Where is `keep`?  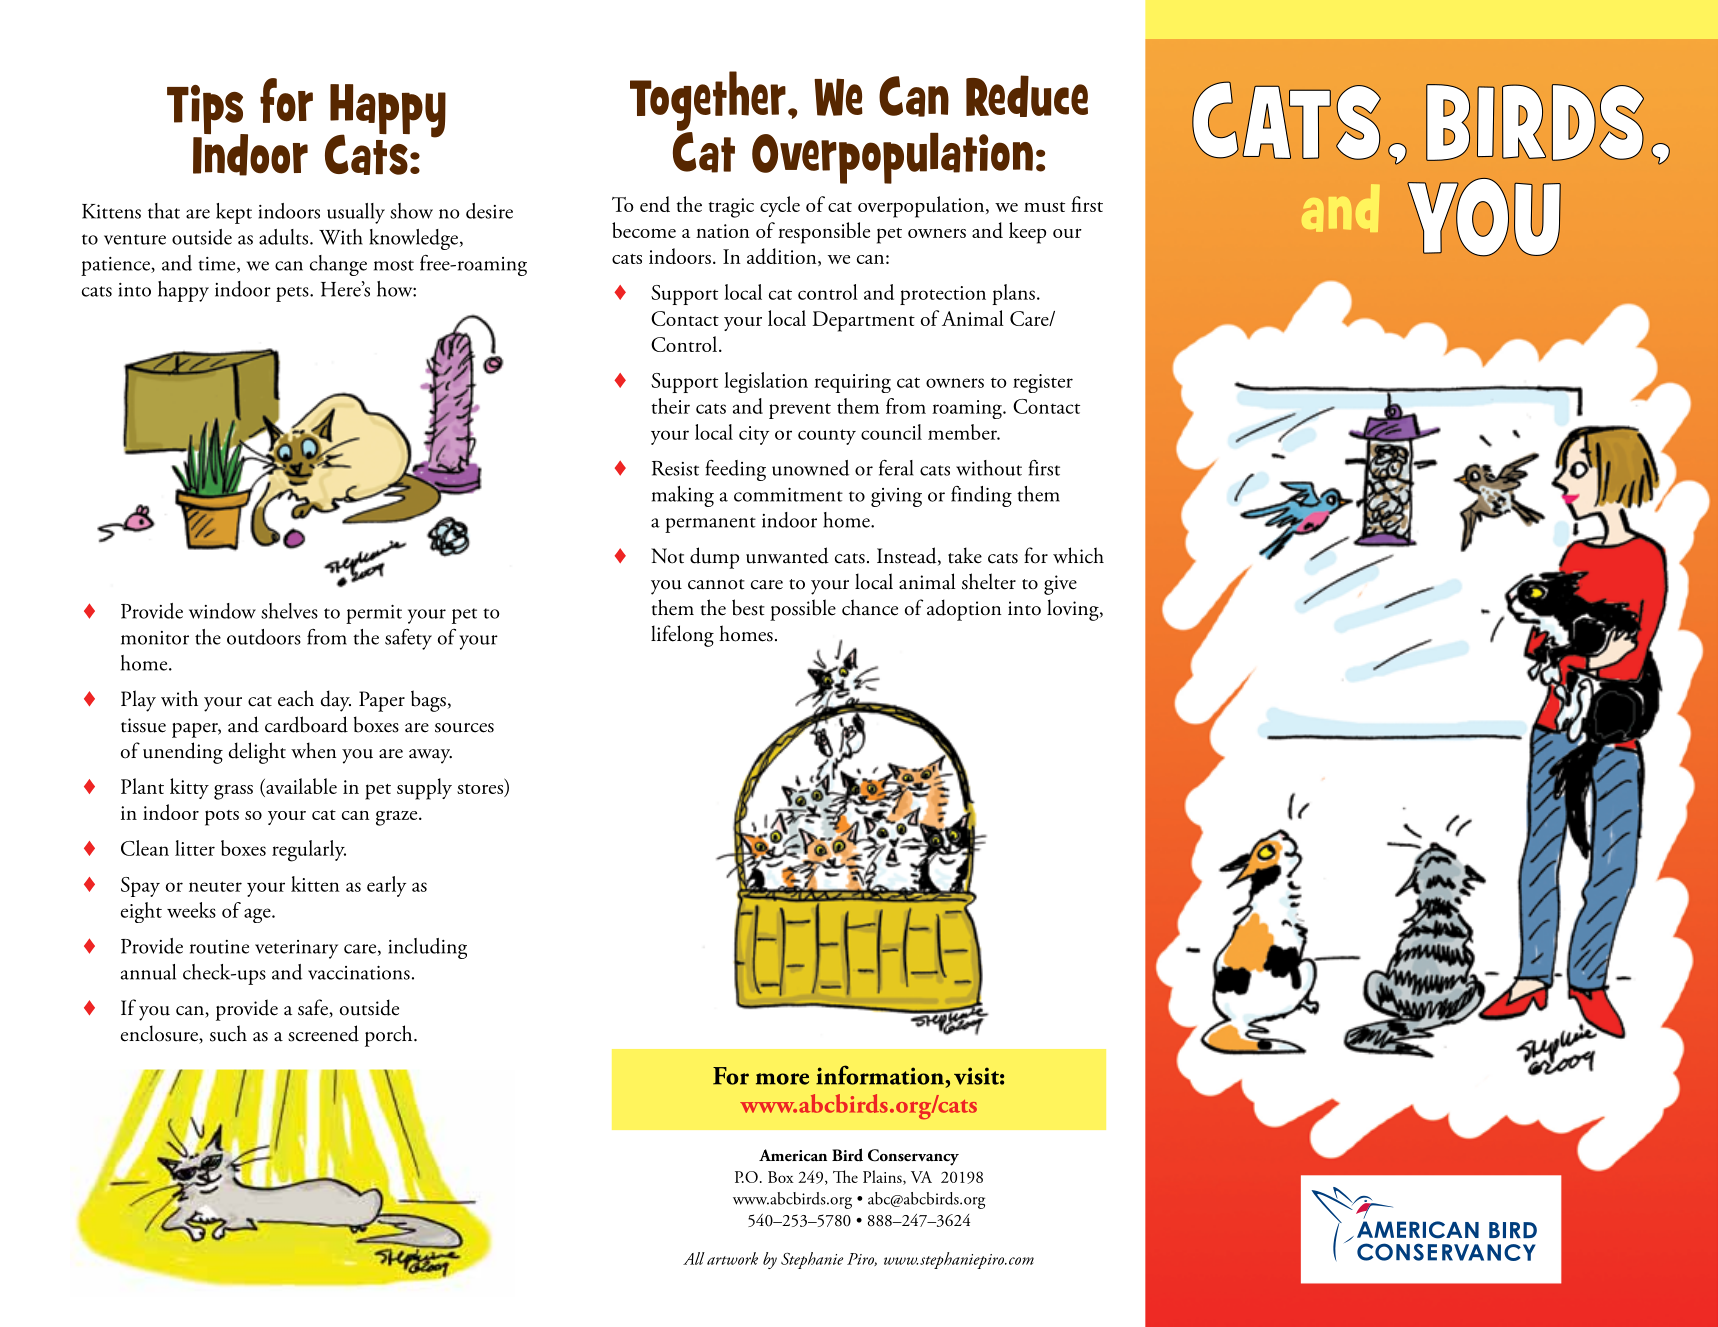 keep is located at coordinates (1027, 233).
